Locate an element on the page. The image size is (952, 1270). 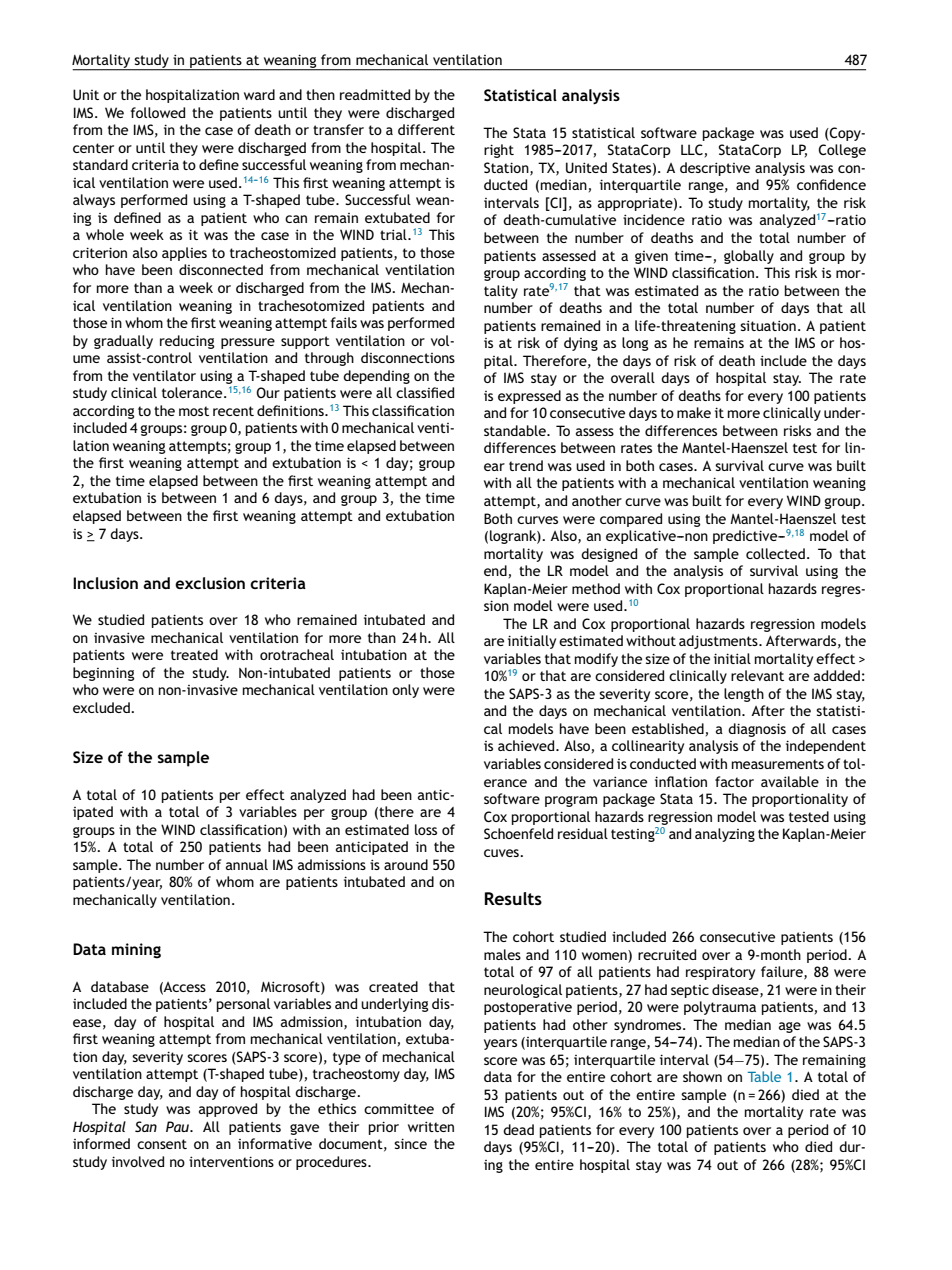
followed is located at coordinates (158, 112).
